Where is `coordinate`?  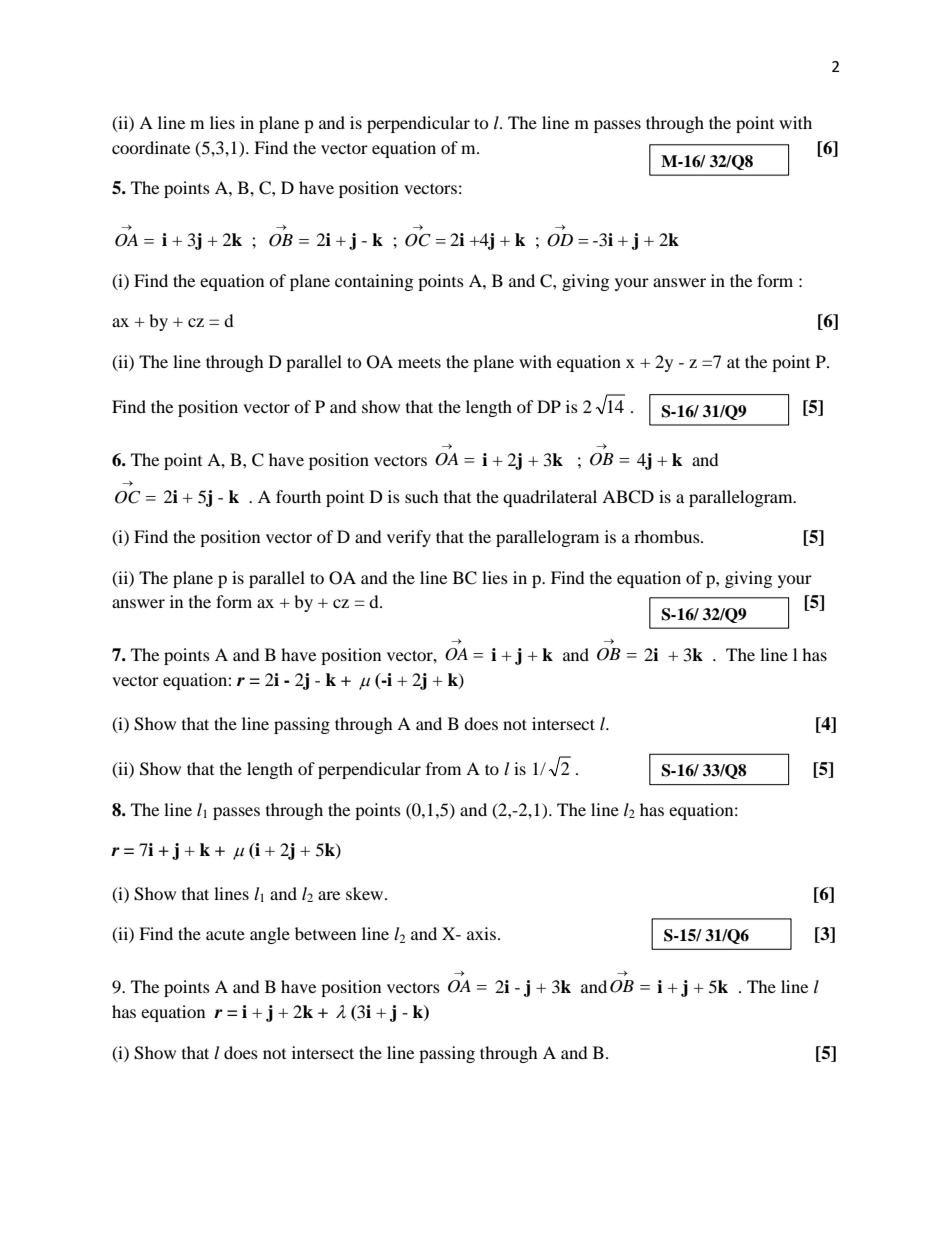
coordinate is located at coordinates (151, 147).
